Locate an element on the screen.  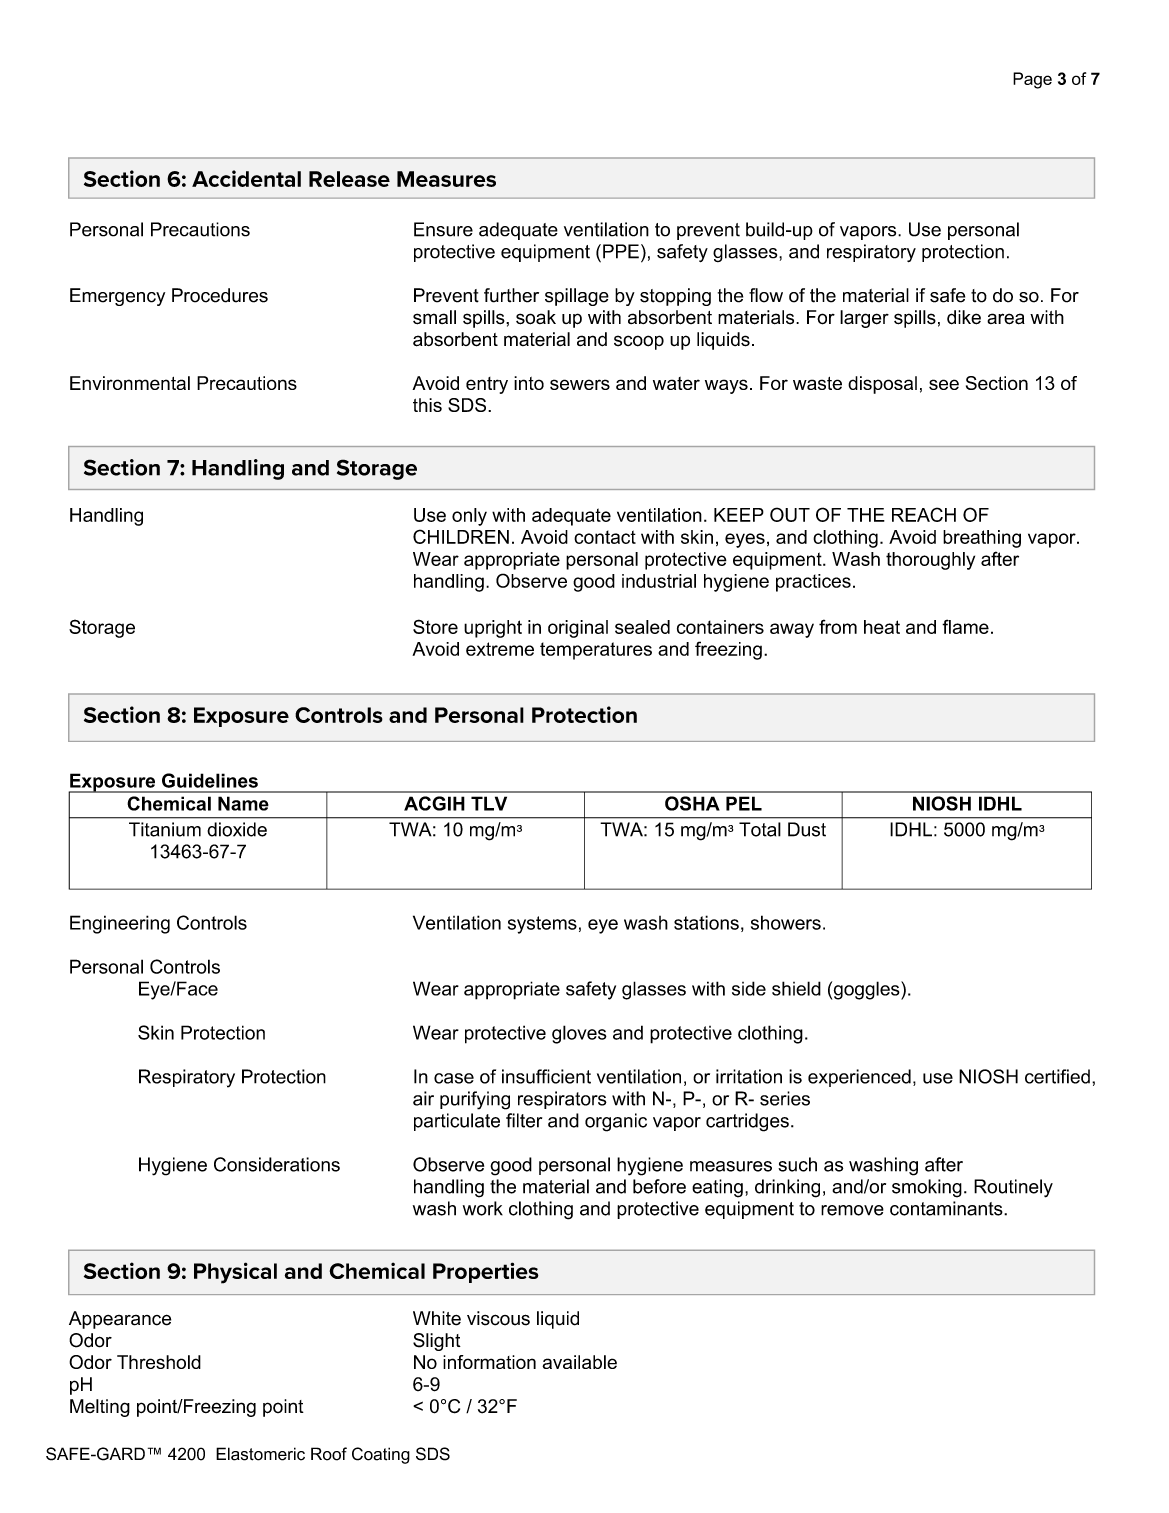
Page is located at coordinates (1032, 80).
